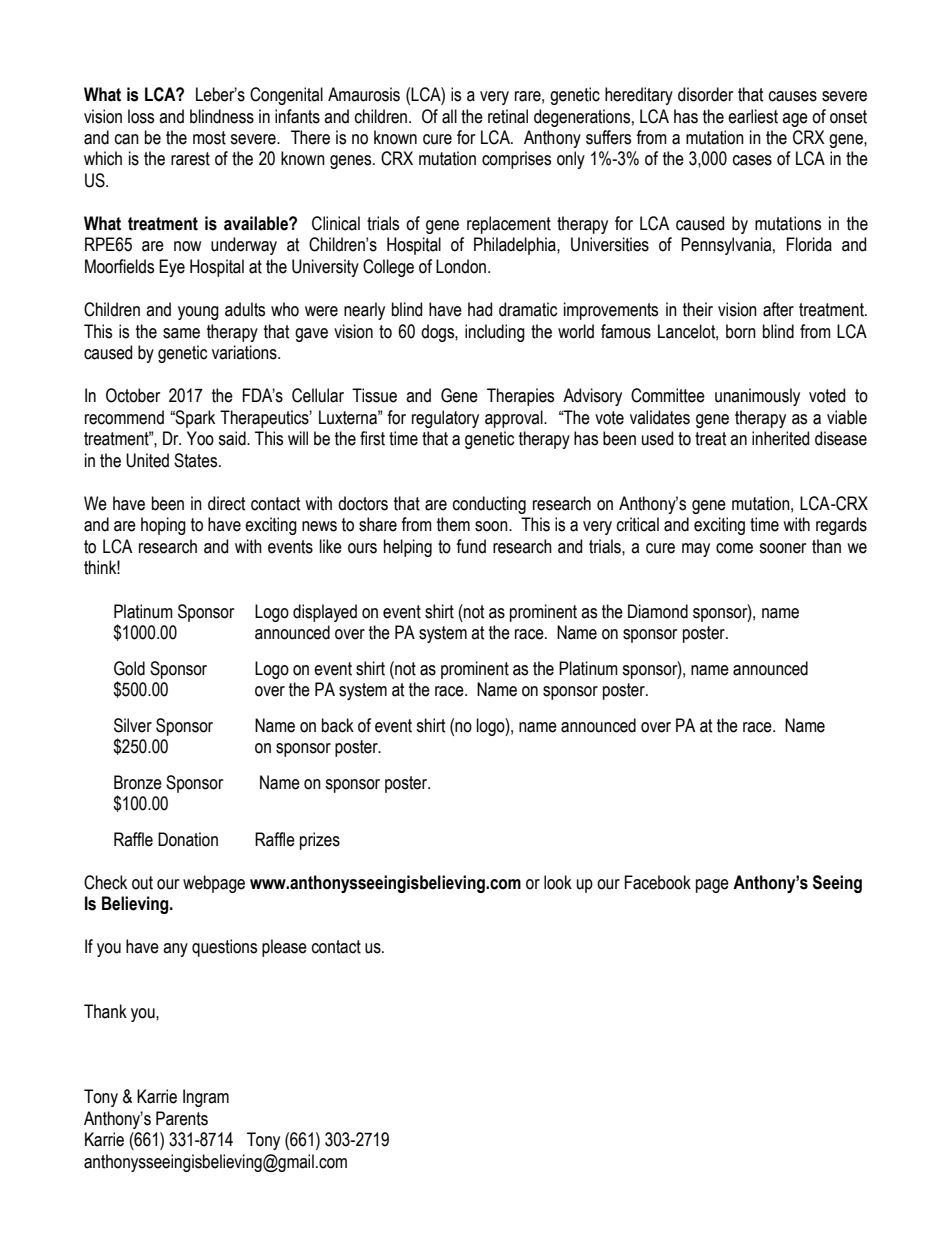  Describe the element at coordinates (734, 548) in the screenshot. I see `come` at that location.
